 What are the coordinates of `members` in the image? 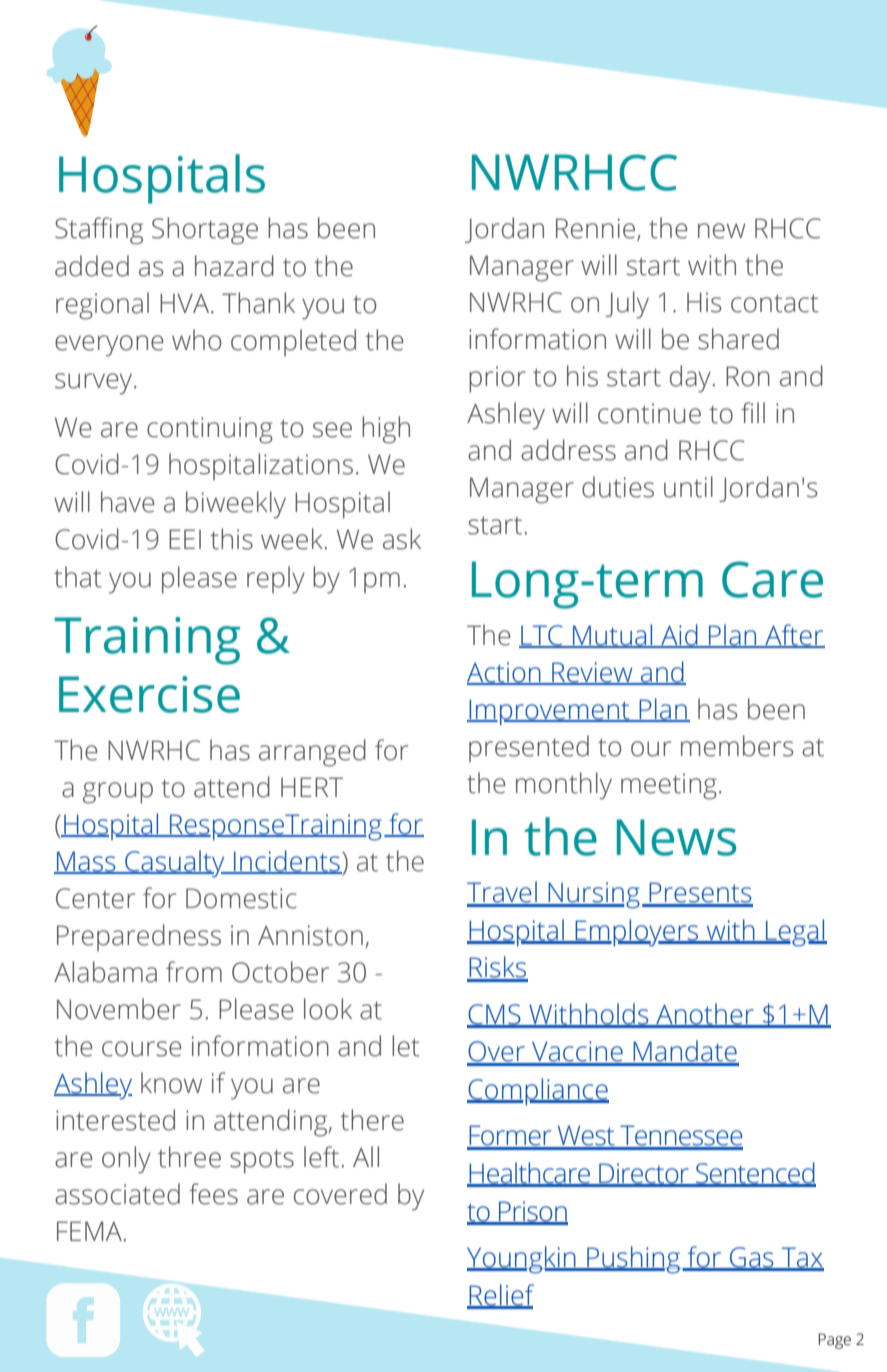 It's located at (737, 746).
